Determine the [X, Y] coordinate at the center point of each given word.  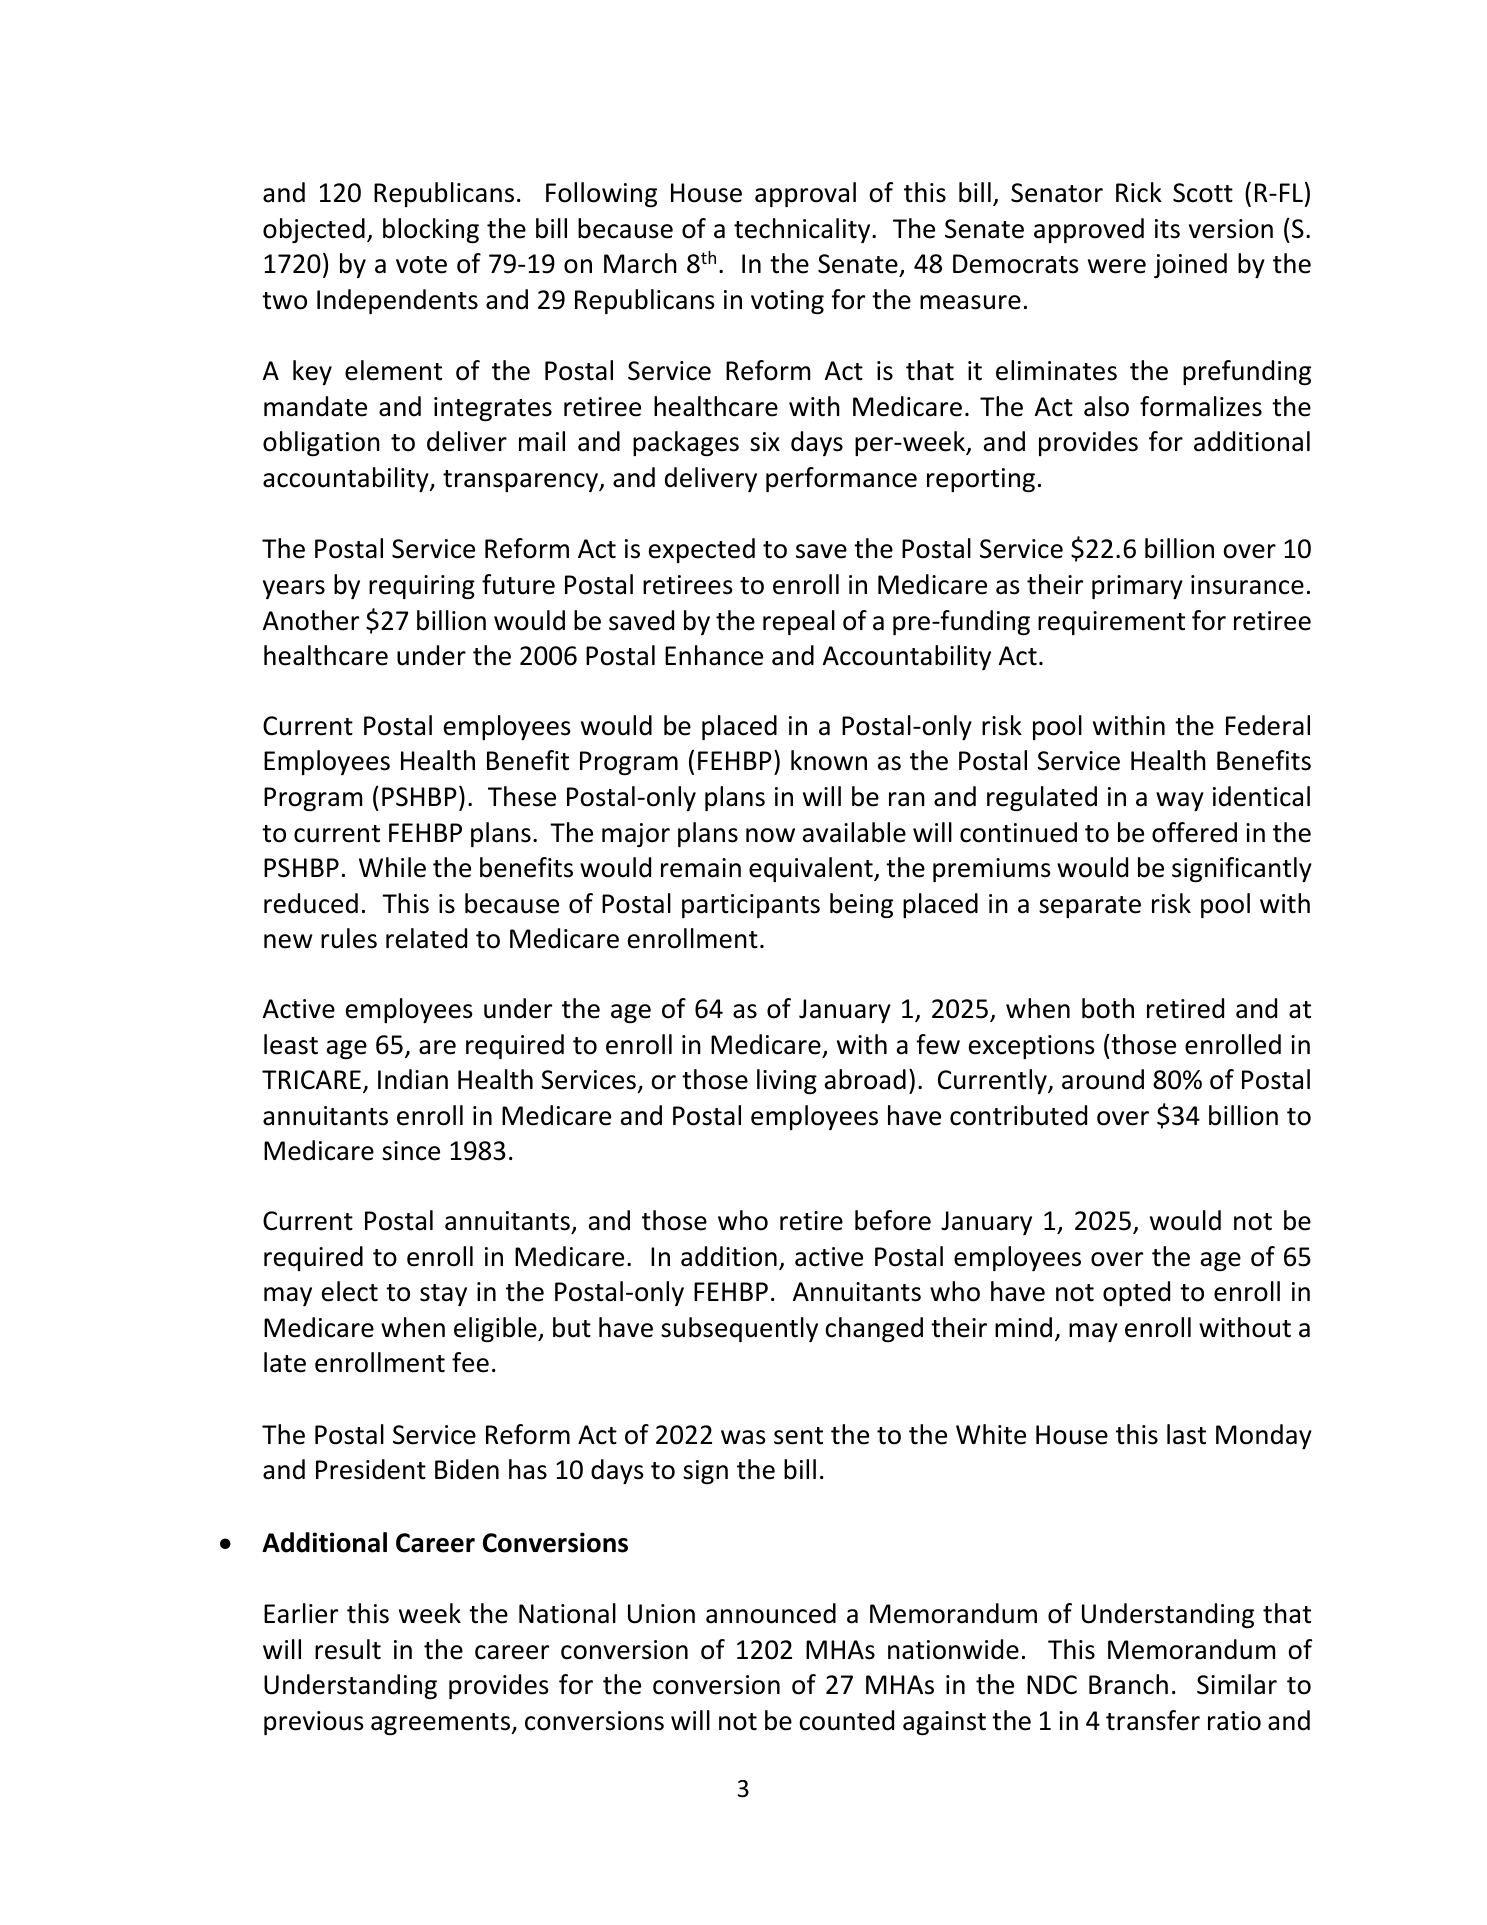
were [1117, 266]
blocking [431, 231]
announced [771, 1613]
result [348, 1649]
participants [751, 906]
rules [349, 938]
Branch [1128, 1684]
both [1108, 1008]
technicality [803, 230]
